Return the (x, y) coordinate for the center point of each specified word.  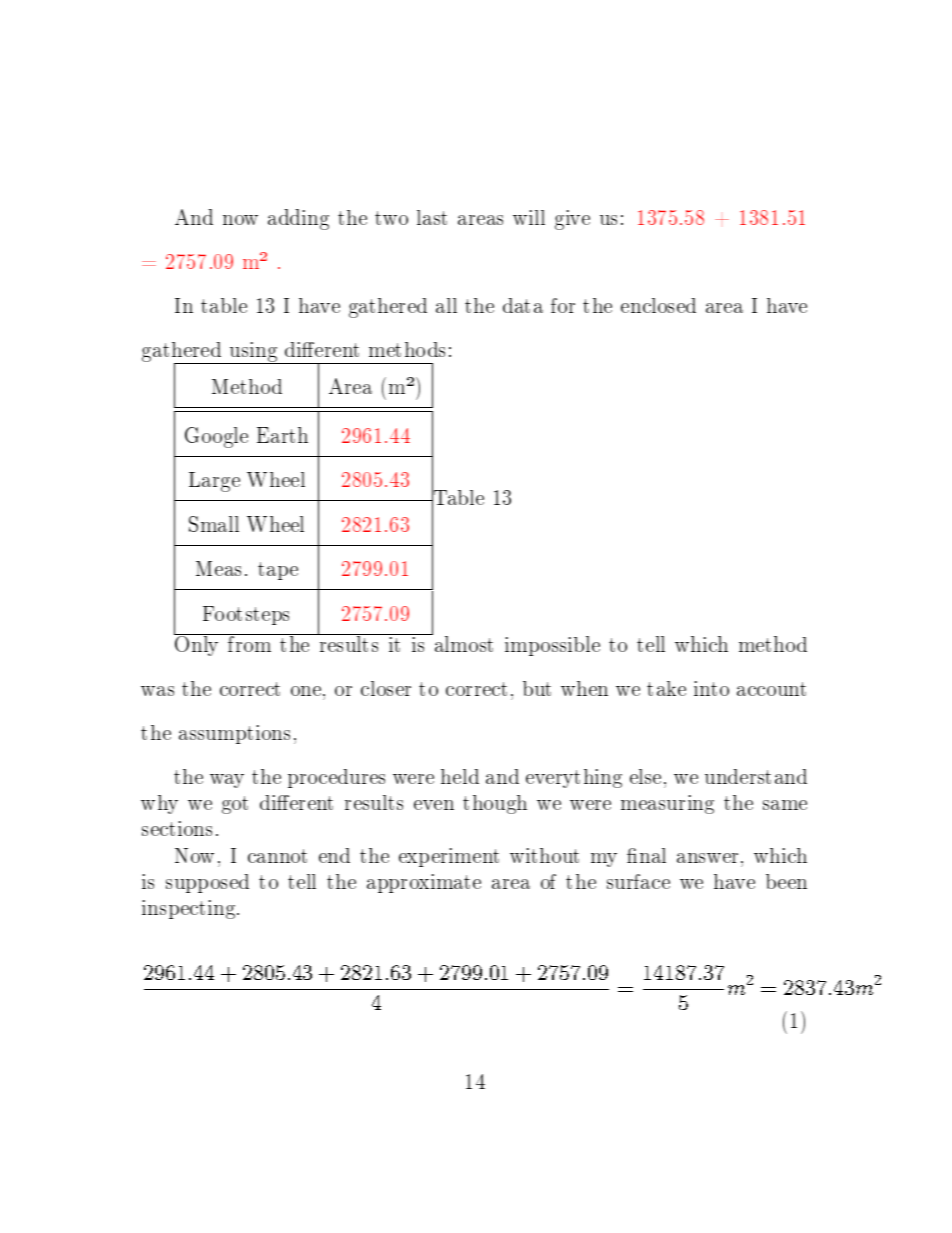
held (460, 776)
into (711, 688)
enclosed (658, 305)
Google (216, 437)
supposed (207, 883)
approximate (424, 883)
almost (462, 643)
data (523, 305)
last (432, 217)
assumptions (234, 734)
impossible (552, 646)
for (563, 305)
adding (298, 219)
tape (278, 571)
